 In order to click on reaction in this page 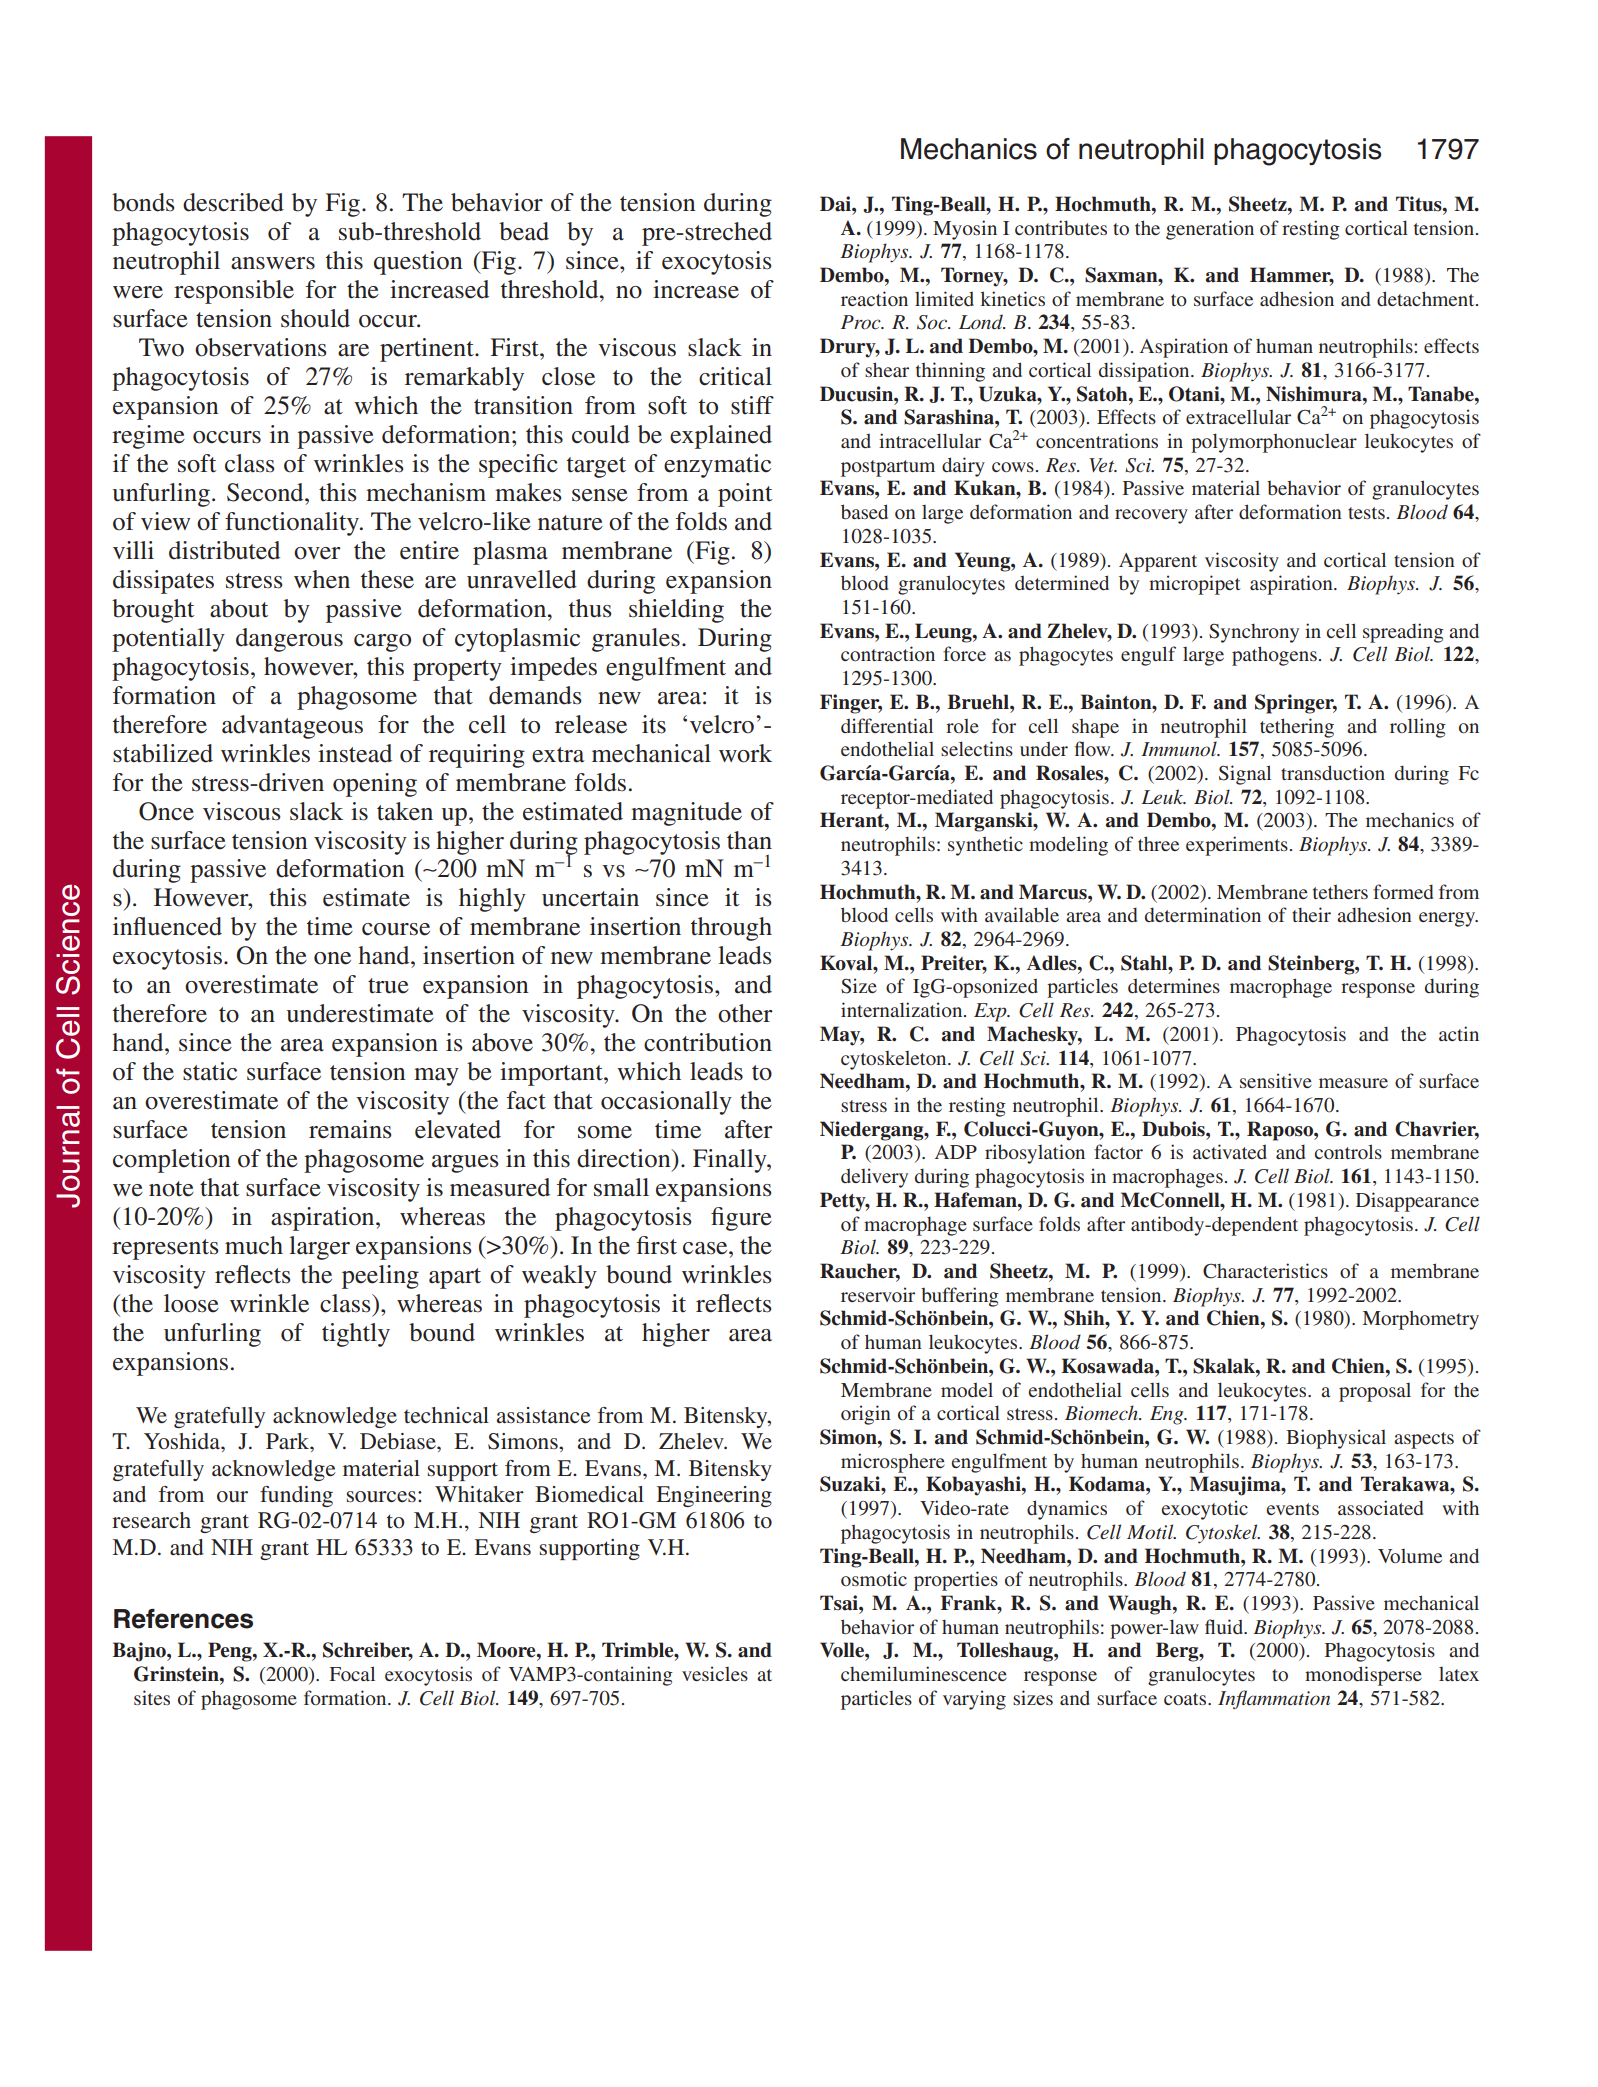, I will do `click(874, 298)`.
